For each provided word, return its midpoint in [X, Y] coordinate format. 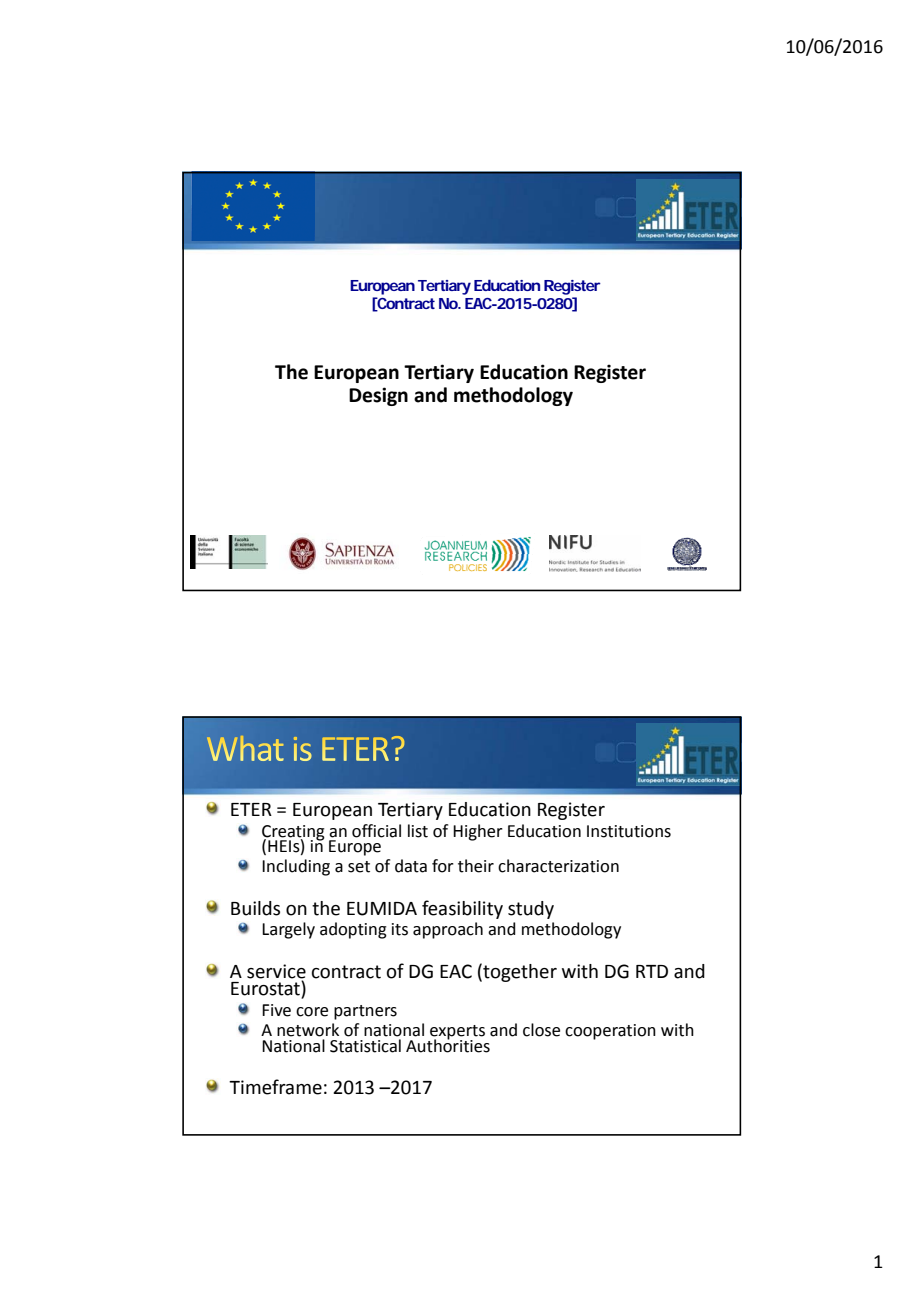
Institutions [629, 831]
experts [456, 1033]
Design [378, 396]
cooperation [610, 1032]
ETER [251, 809]
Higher [478, 832]
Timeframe [275, 1087]
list [418, 831]
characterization [558, 866]
